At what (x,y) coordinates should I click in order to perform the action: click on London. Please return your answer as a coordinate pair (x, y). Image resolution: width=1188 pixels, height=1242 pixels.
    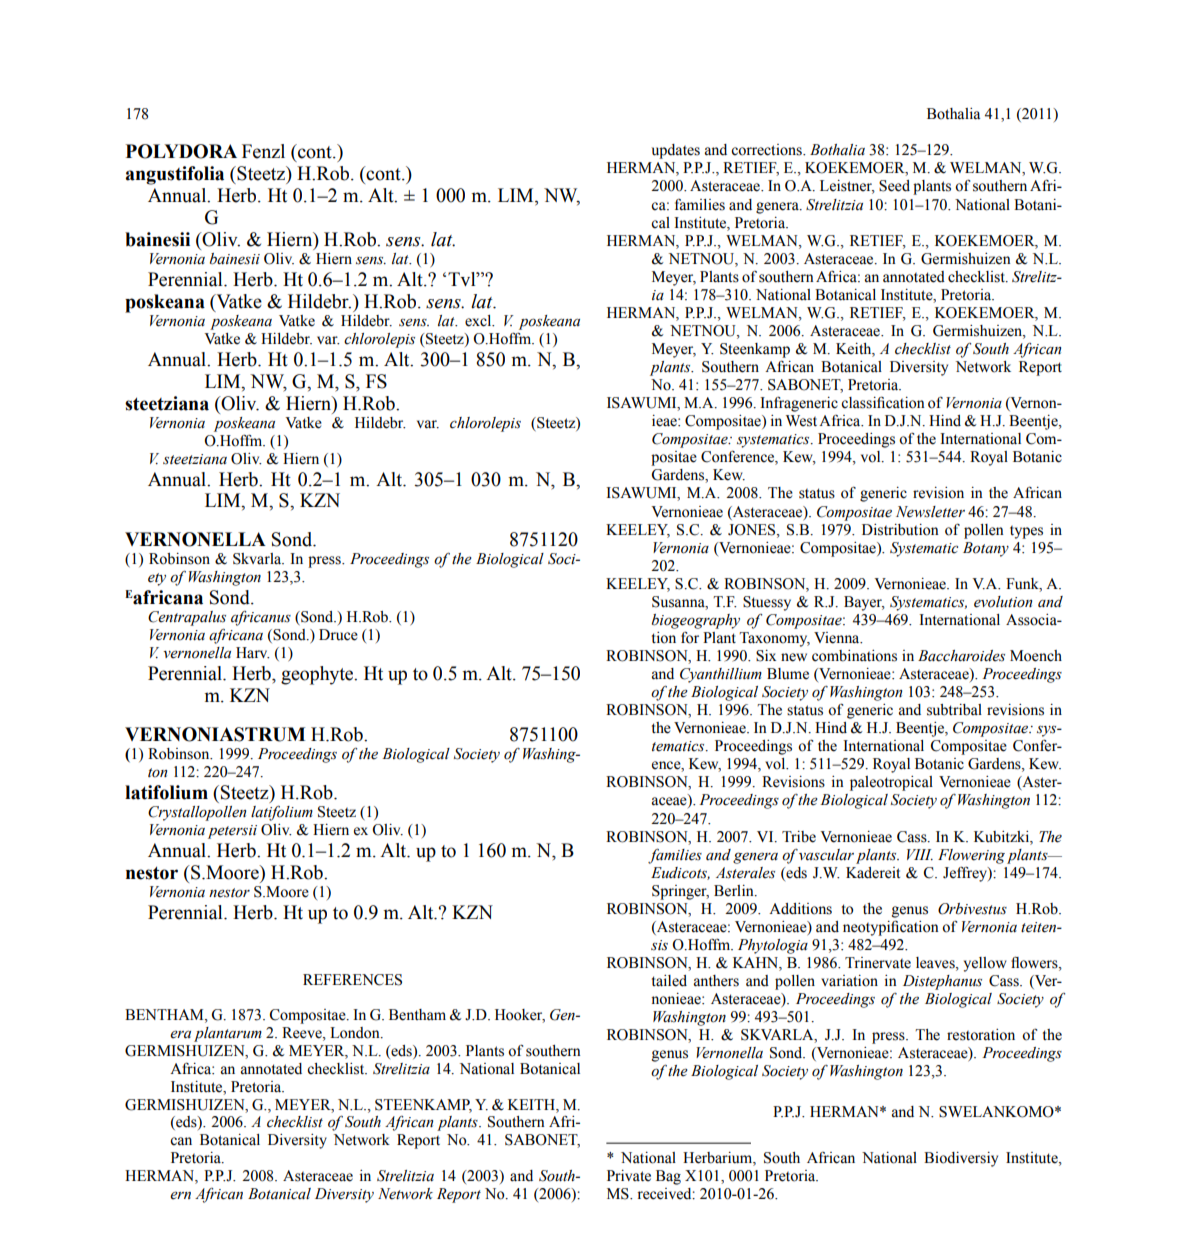
    Looking at the image, I should click on (356, 1033).
